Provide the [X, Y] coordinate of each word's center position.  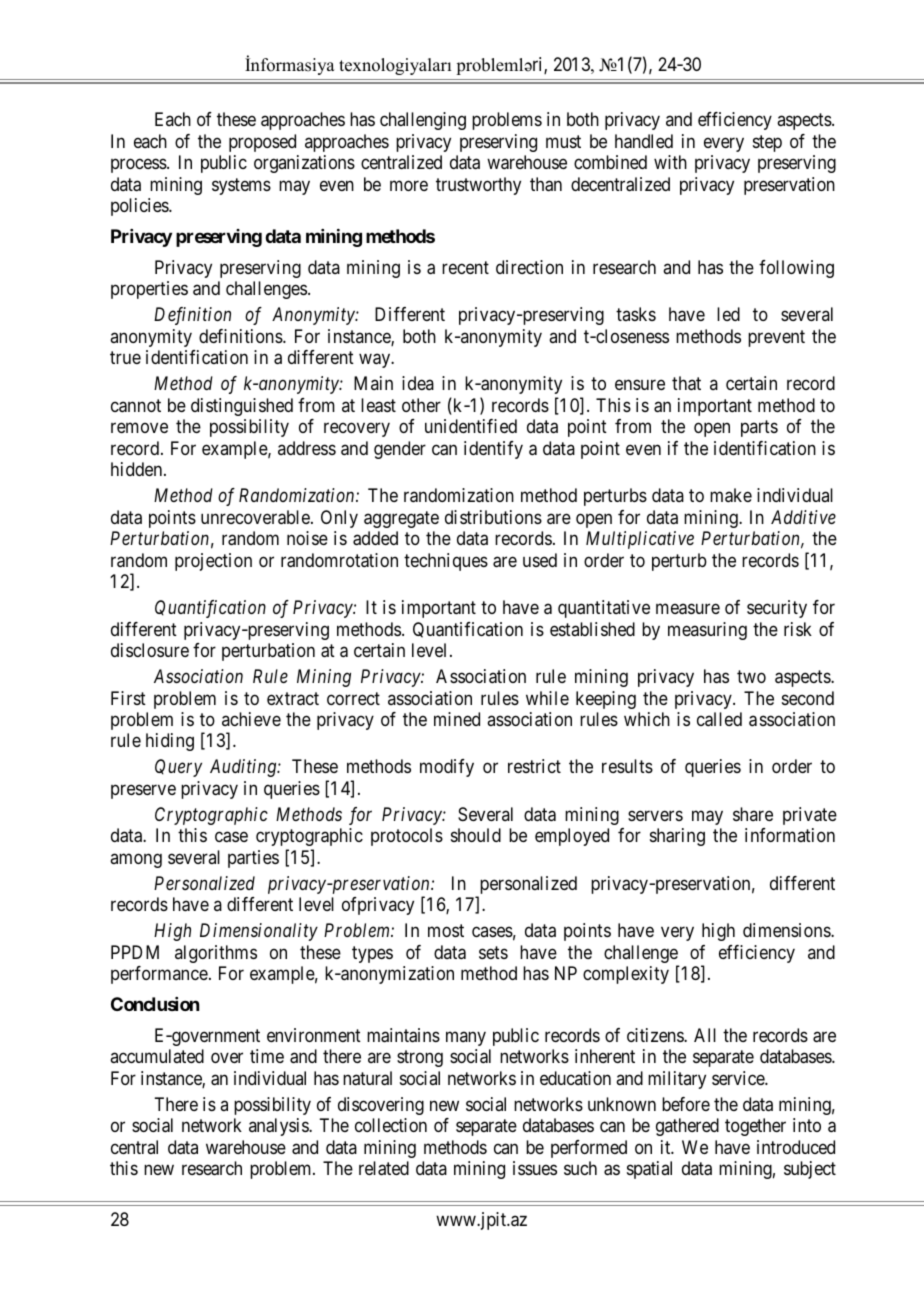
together [755, 1127]
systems [241, 186]
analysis [279, 1127]
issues [535, 1168]
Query [178, 768]
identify [493, 450]
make [731, 495]
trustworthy [478, 186]
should [476, 835]
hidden [138, 469]
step [767, 143]
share [753, 814]
